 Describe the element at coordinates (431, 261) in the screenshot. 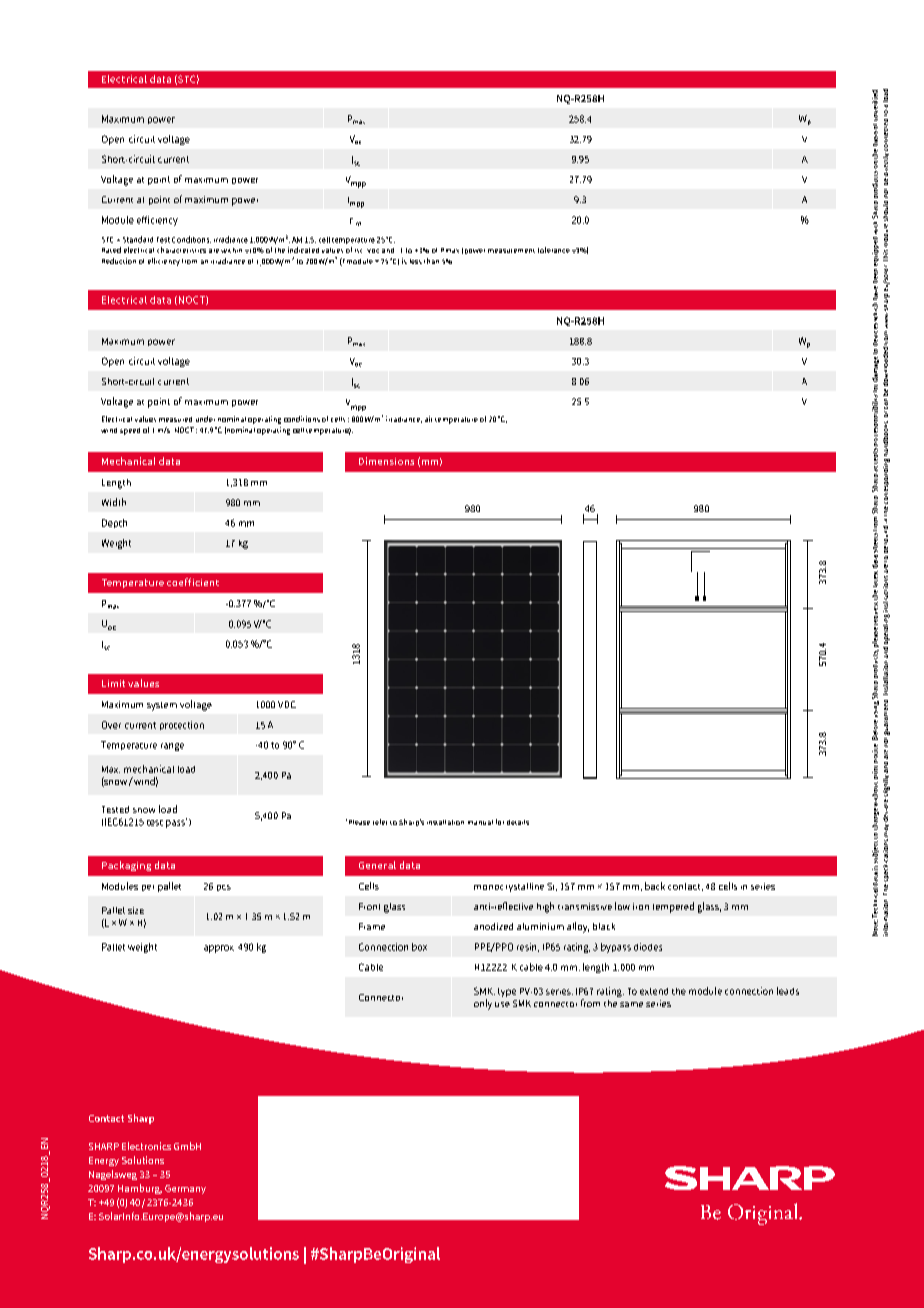

I see `than` at that location.
